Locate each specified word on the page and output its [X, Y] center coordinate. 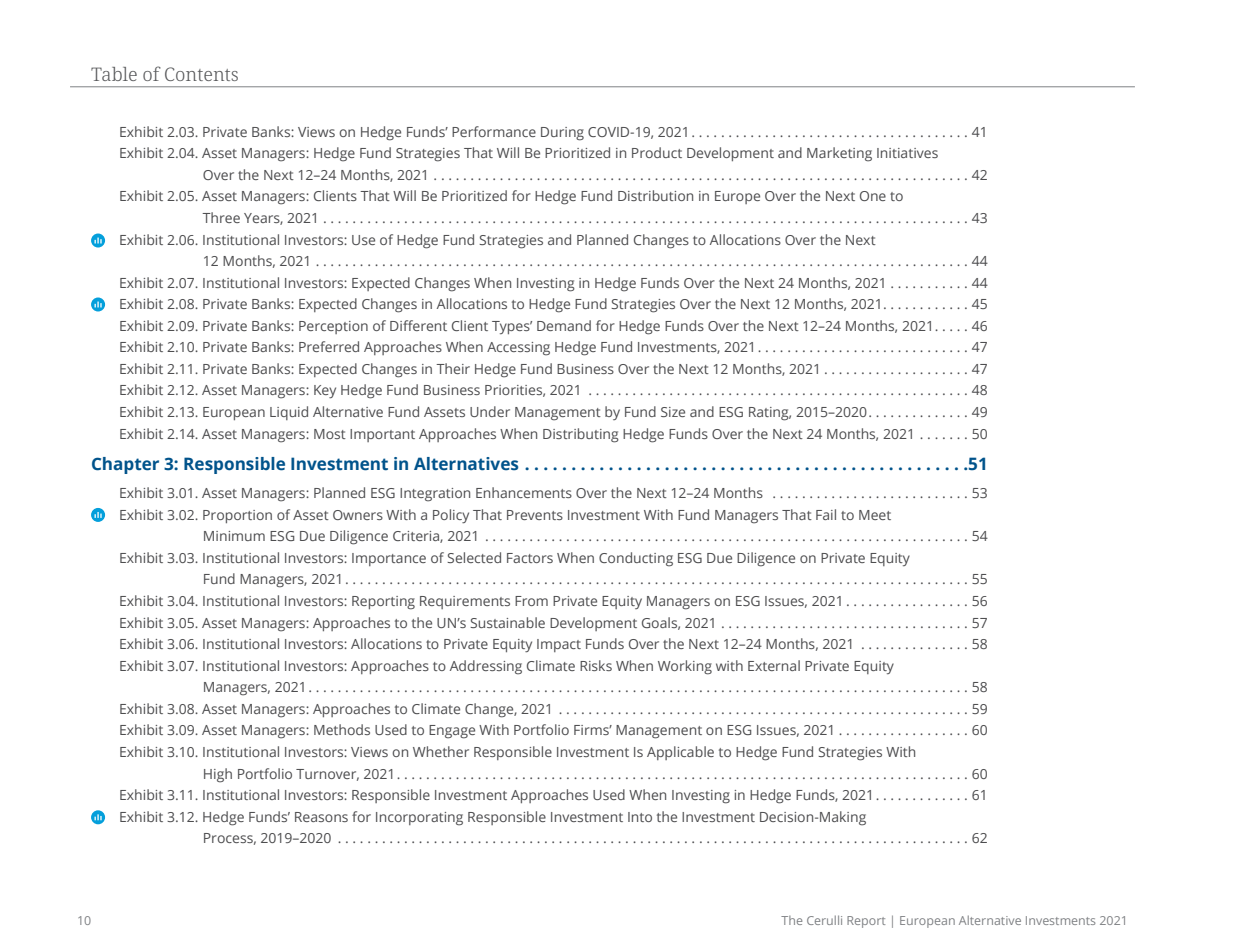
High [218, 775]
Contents [201, 74]
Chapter [125, 465]
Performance [494, 131]
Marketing [839, 154]
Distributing [581, 435]
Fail [826, 514]
